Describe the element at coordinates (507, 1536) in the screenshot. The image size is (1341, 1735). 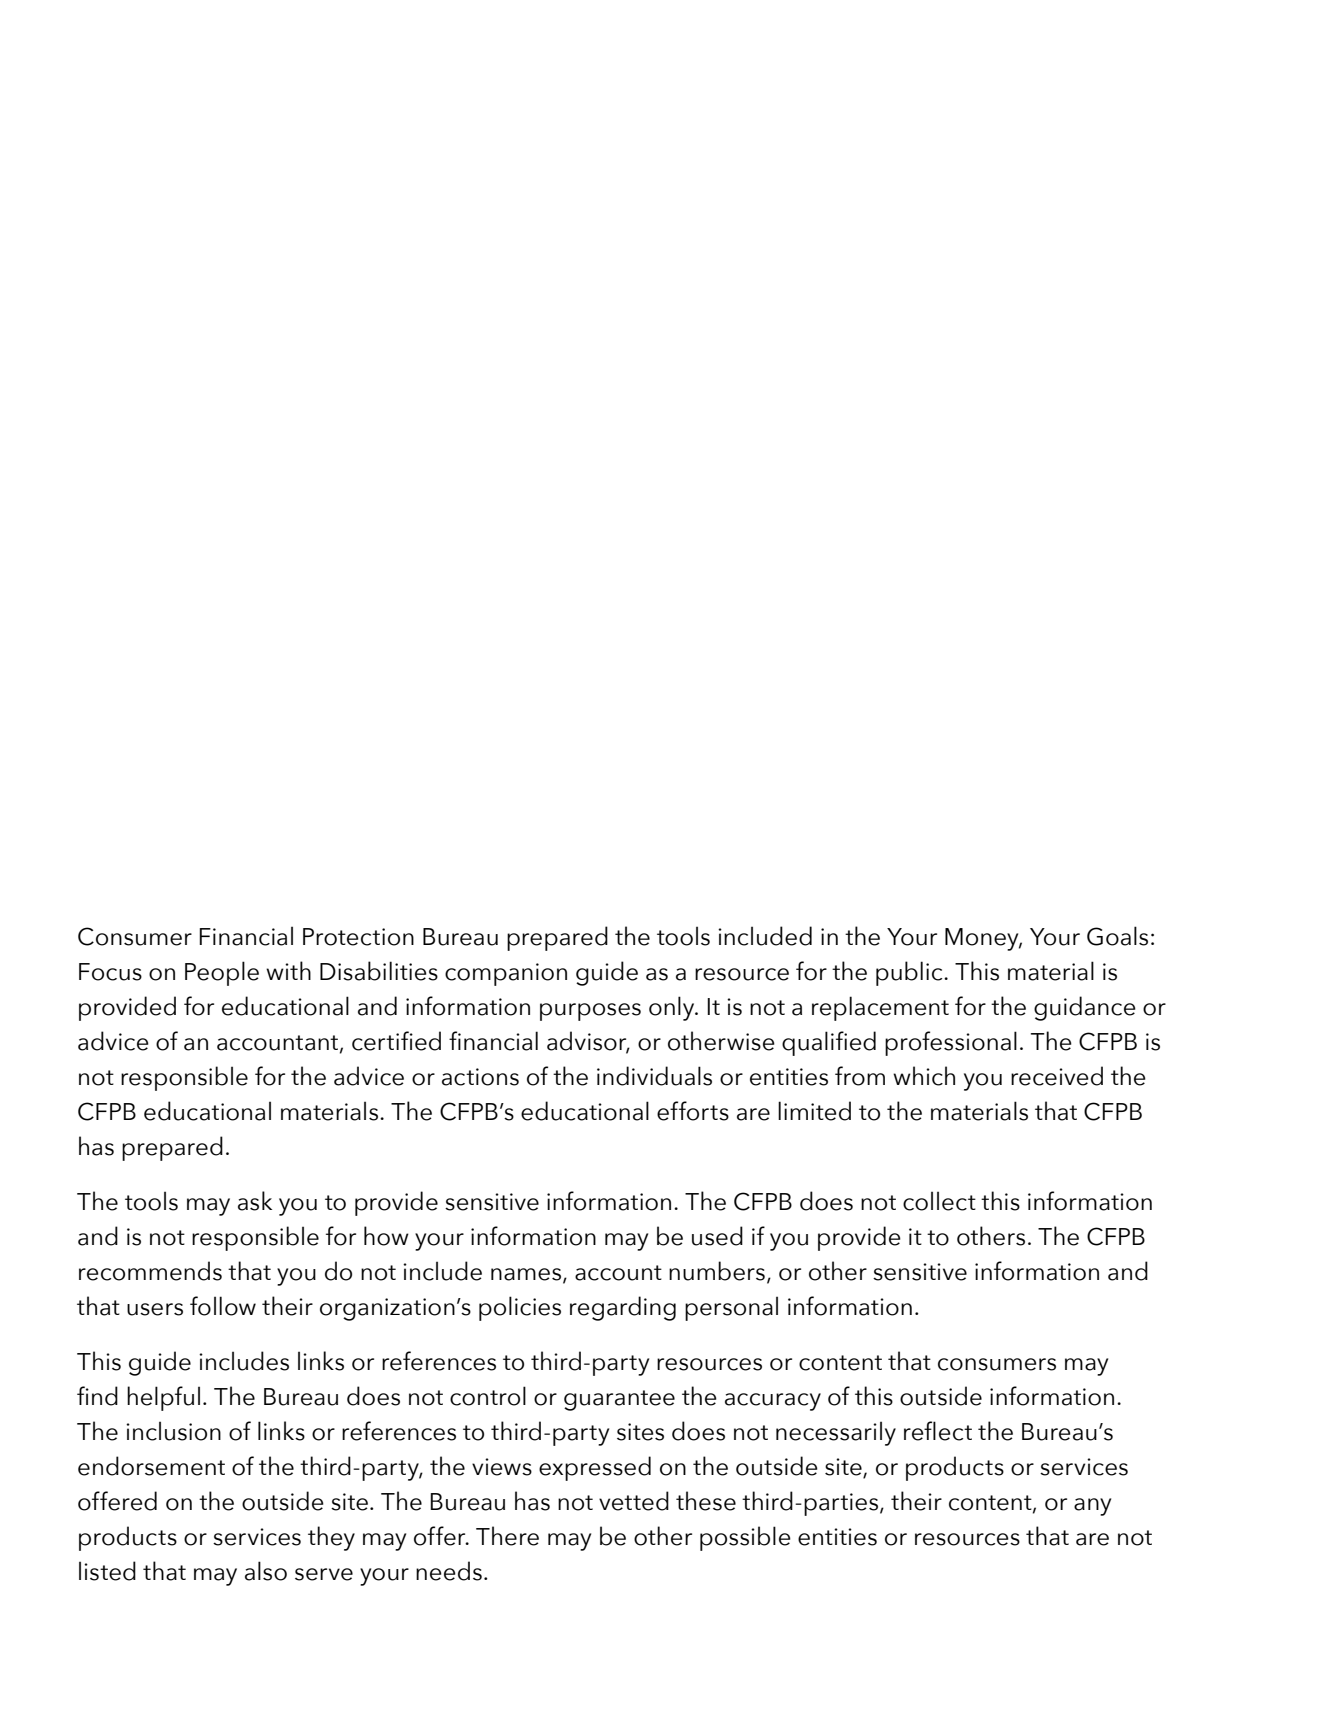
I see `There` at that location.
